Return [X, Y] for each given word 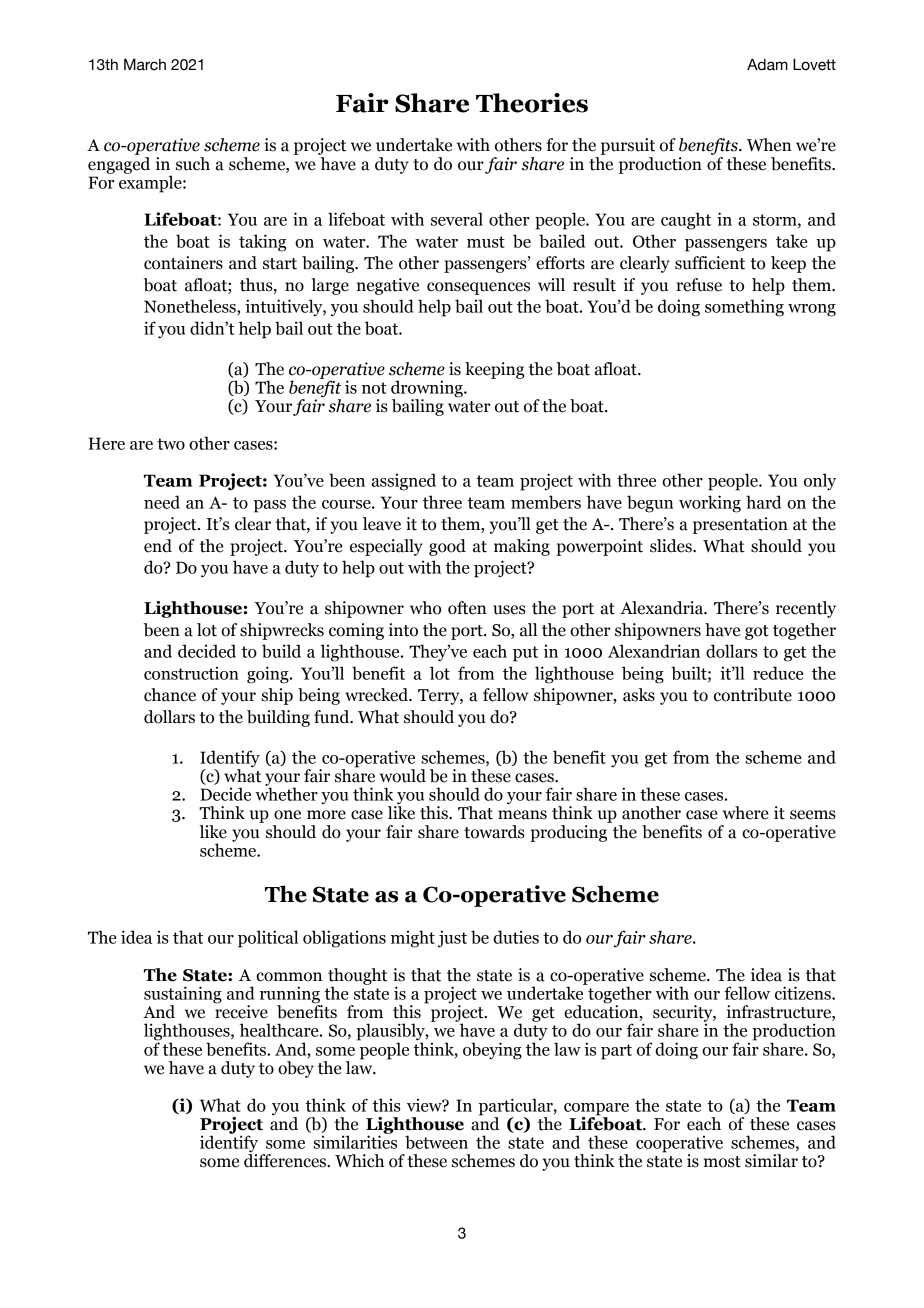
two [171, 444]
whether [286, 793]
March [145, 65]
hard [763, 502]
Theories [532, 103]
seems [813, 815]
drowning [428, 390]
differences [286, 1160]
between [436, 1142]
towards [494, 832]
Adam [767, 65]
